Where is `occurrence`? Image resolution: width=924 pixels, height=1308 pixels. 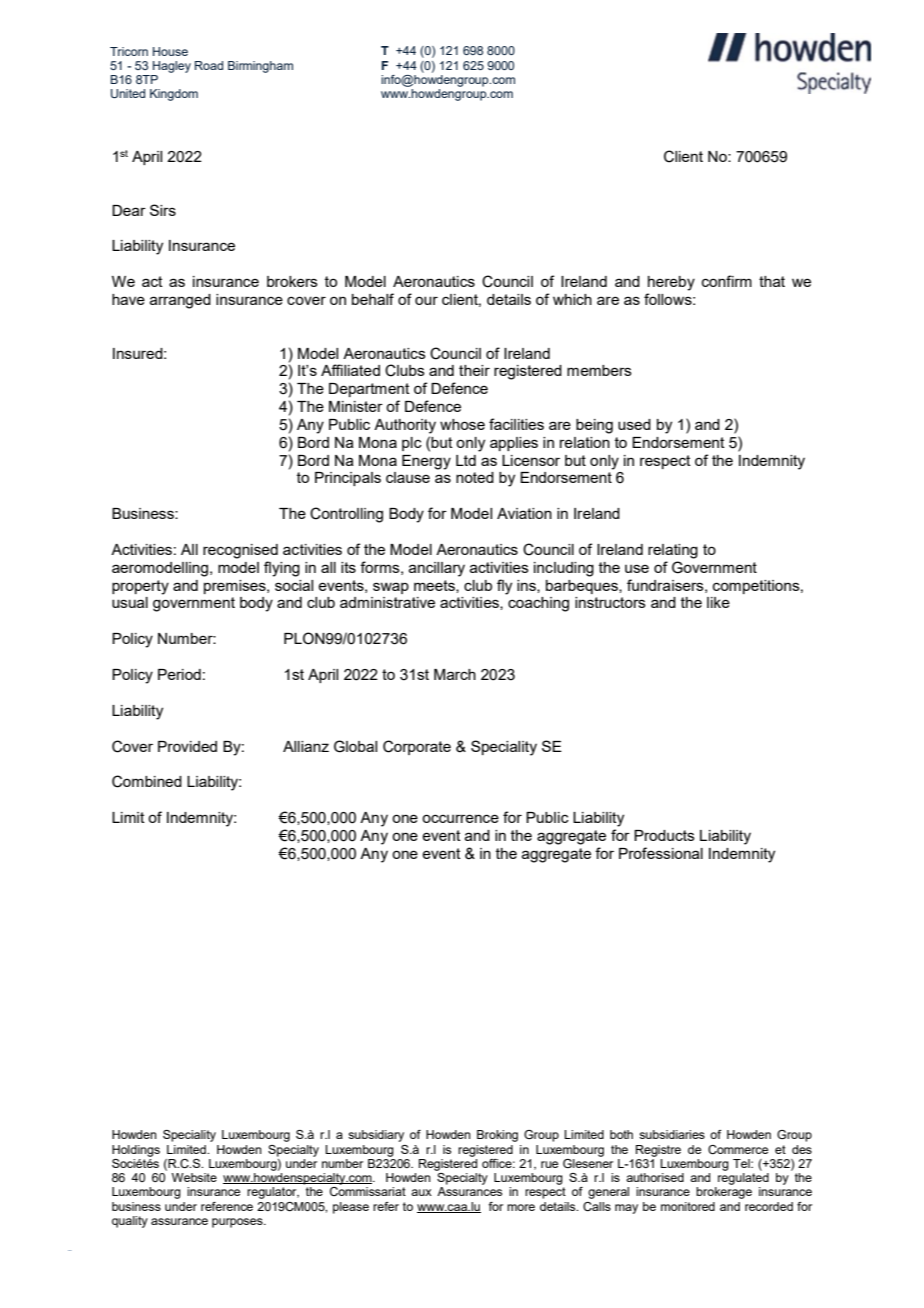 occurrence is located at coordinates (460, 818).
